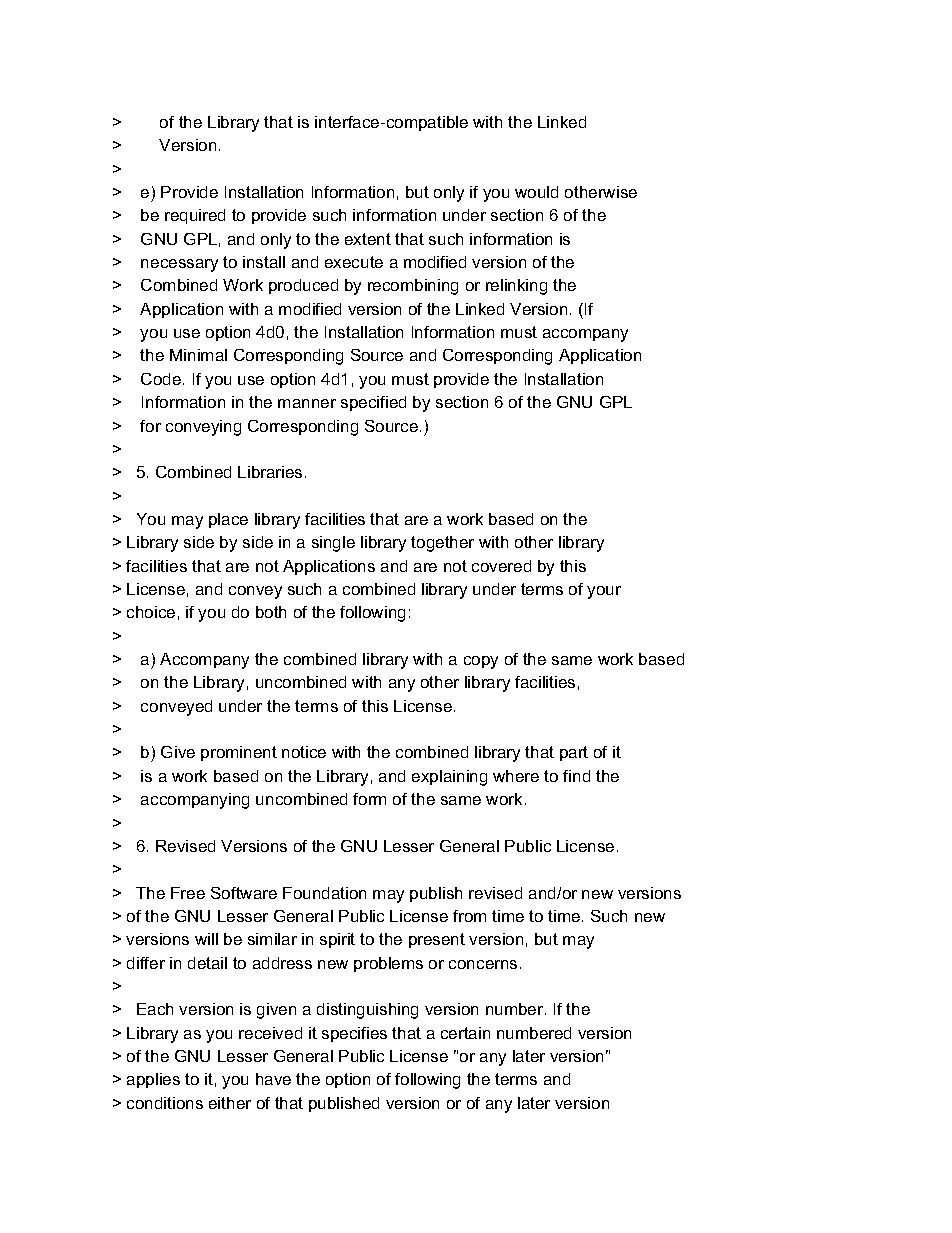 Image resolution: width=952 pixels, height=1233 pixels. I want to click on required, so click(195, 216).
